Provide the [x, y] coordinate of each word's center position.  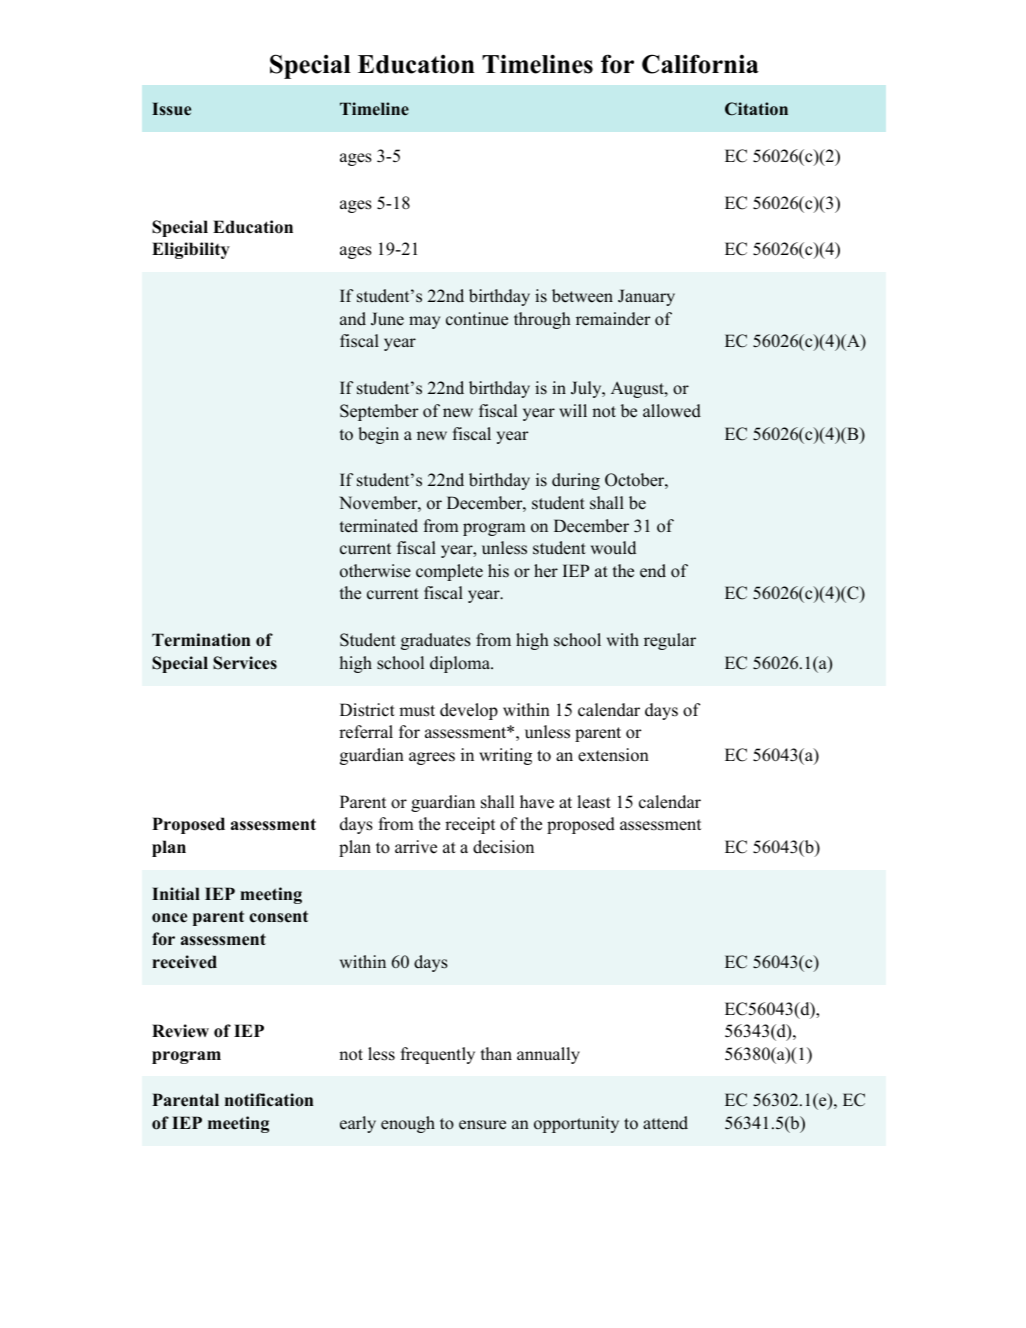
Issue [171, 109]
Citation [756, 109]
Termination [201, 640]
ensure [482, 1125]
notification [269, 1100]
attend [665, 1123]
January [646, 297]
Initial [176, 893]
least [594, 802]
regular [670, 641]
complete [449, 572]
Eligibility [191, 250]
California [700, 64]
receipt [470, 825]
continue [477, 319]
